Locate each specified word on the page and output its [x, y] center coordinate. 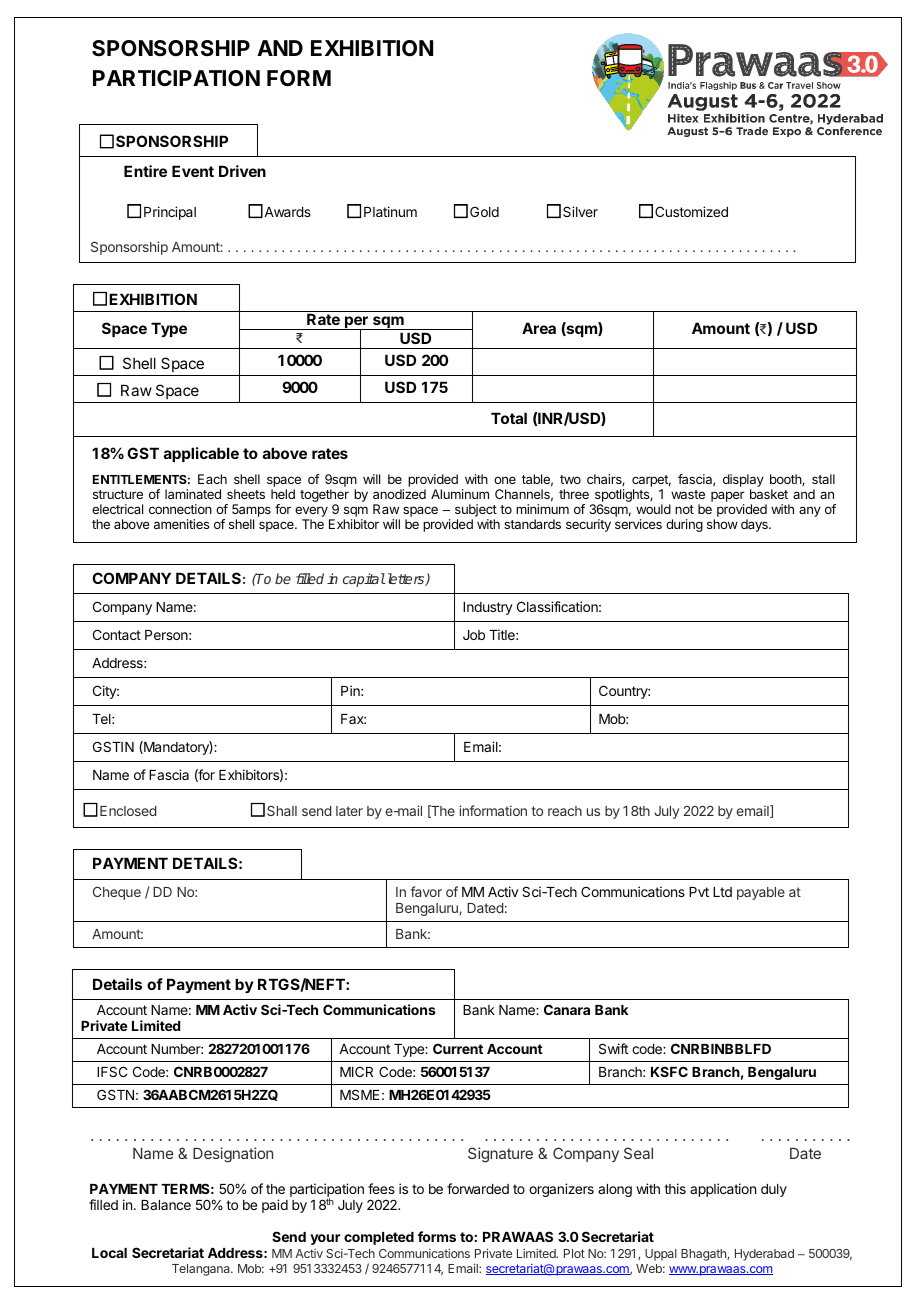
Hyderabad [764, 1255]
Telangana [202, 1270]
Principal [170, 213]
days [755, 525]
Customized [691, 211]
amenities [181, 524]
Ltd [722, 892]
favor [426, 891]
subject [476, 512]
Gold [484, 211]
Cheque [117, 893]
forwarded [478, 1188]
